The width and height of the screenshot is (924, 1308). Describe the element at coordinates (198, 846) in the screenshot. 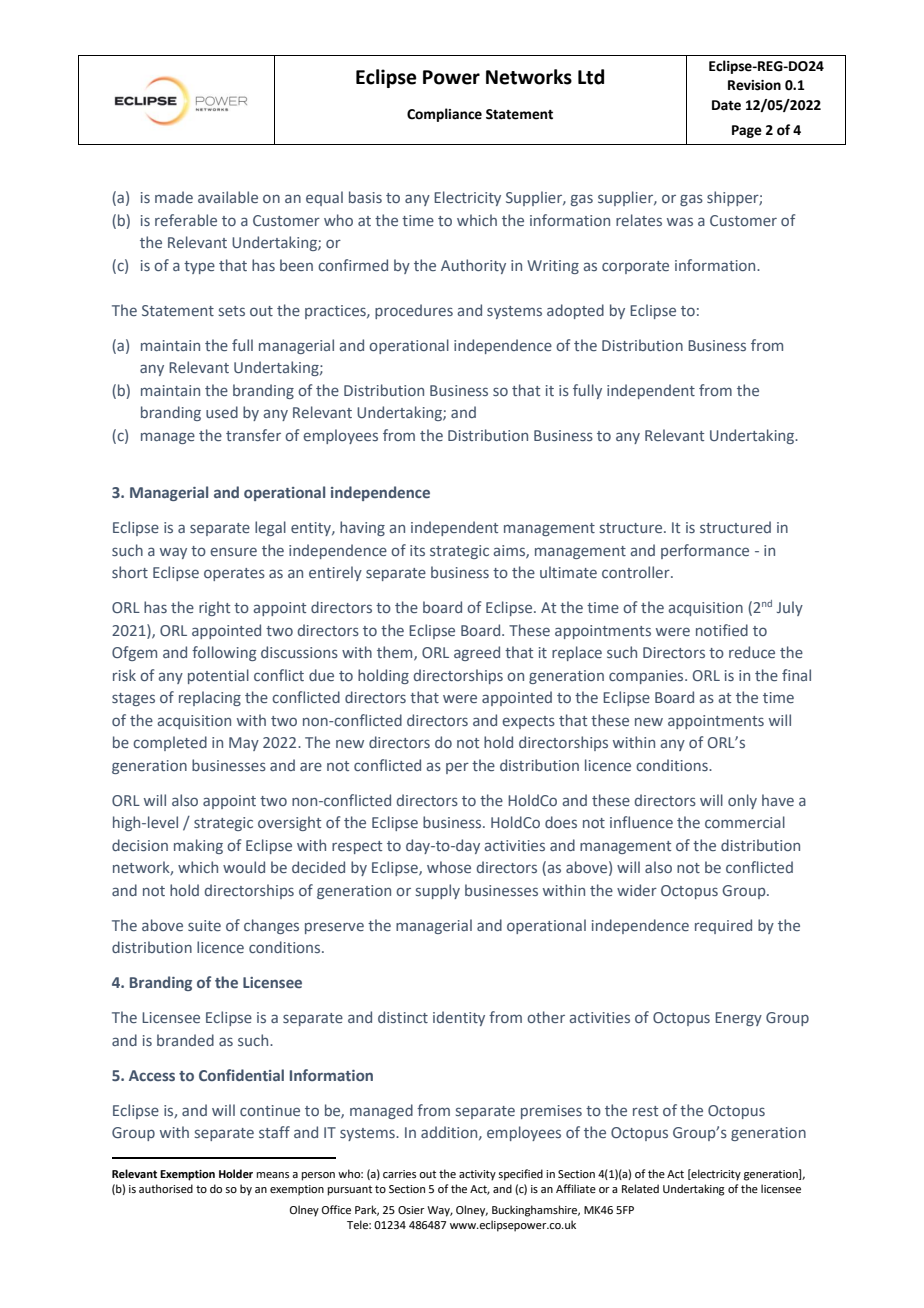

I see `making` at that location.
